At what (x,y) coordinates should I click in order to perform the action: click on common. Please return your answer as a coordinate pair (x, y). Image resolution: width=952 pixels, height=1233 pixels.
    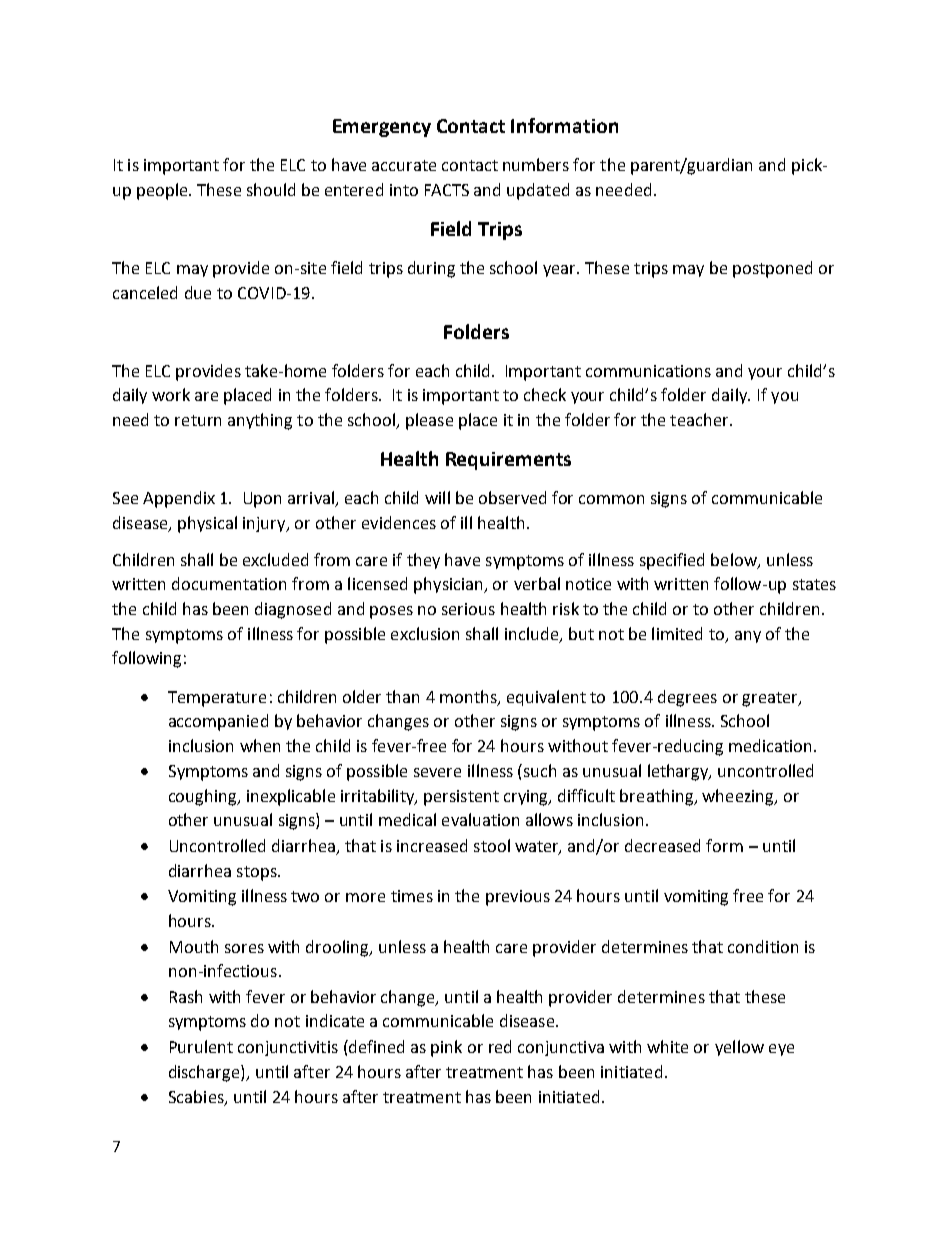
    Looking at the image, I should click on (611, 499).
